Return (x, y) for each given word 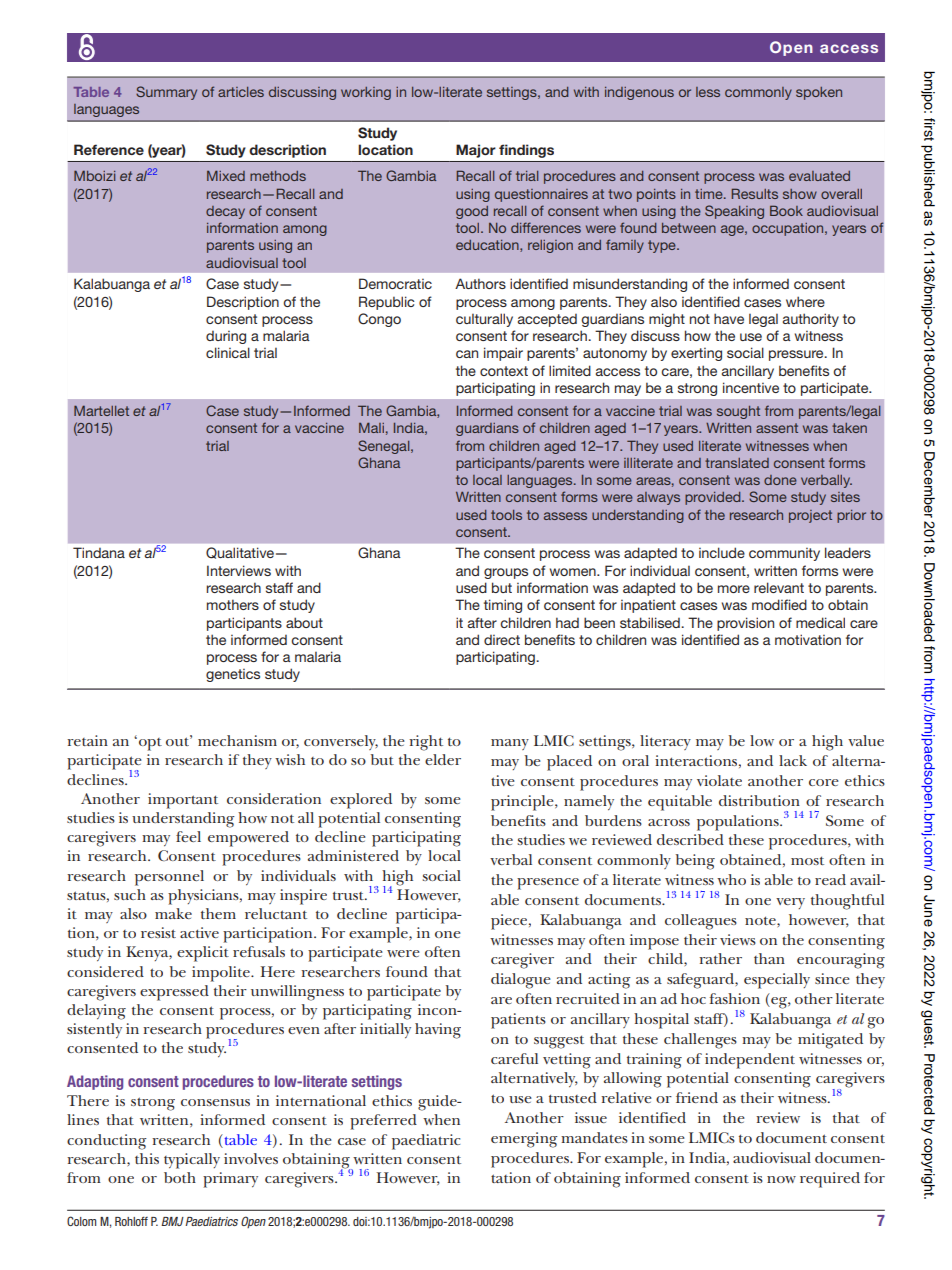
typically (192, 1161)
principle (523, 803)
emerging (524, 1140)
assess (565, 516)
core (824, 782)
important (183, 801)
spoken (819, 93)
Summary (166, 93)
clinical (228, 352)
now (781, 1179)
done (780, 480)
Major (476, 151)
